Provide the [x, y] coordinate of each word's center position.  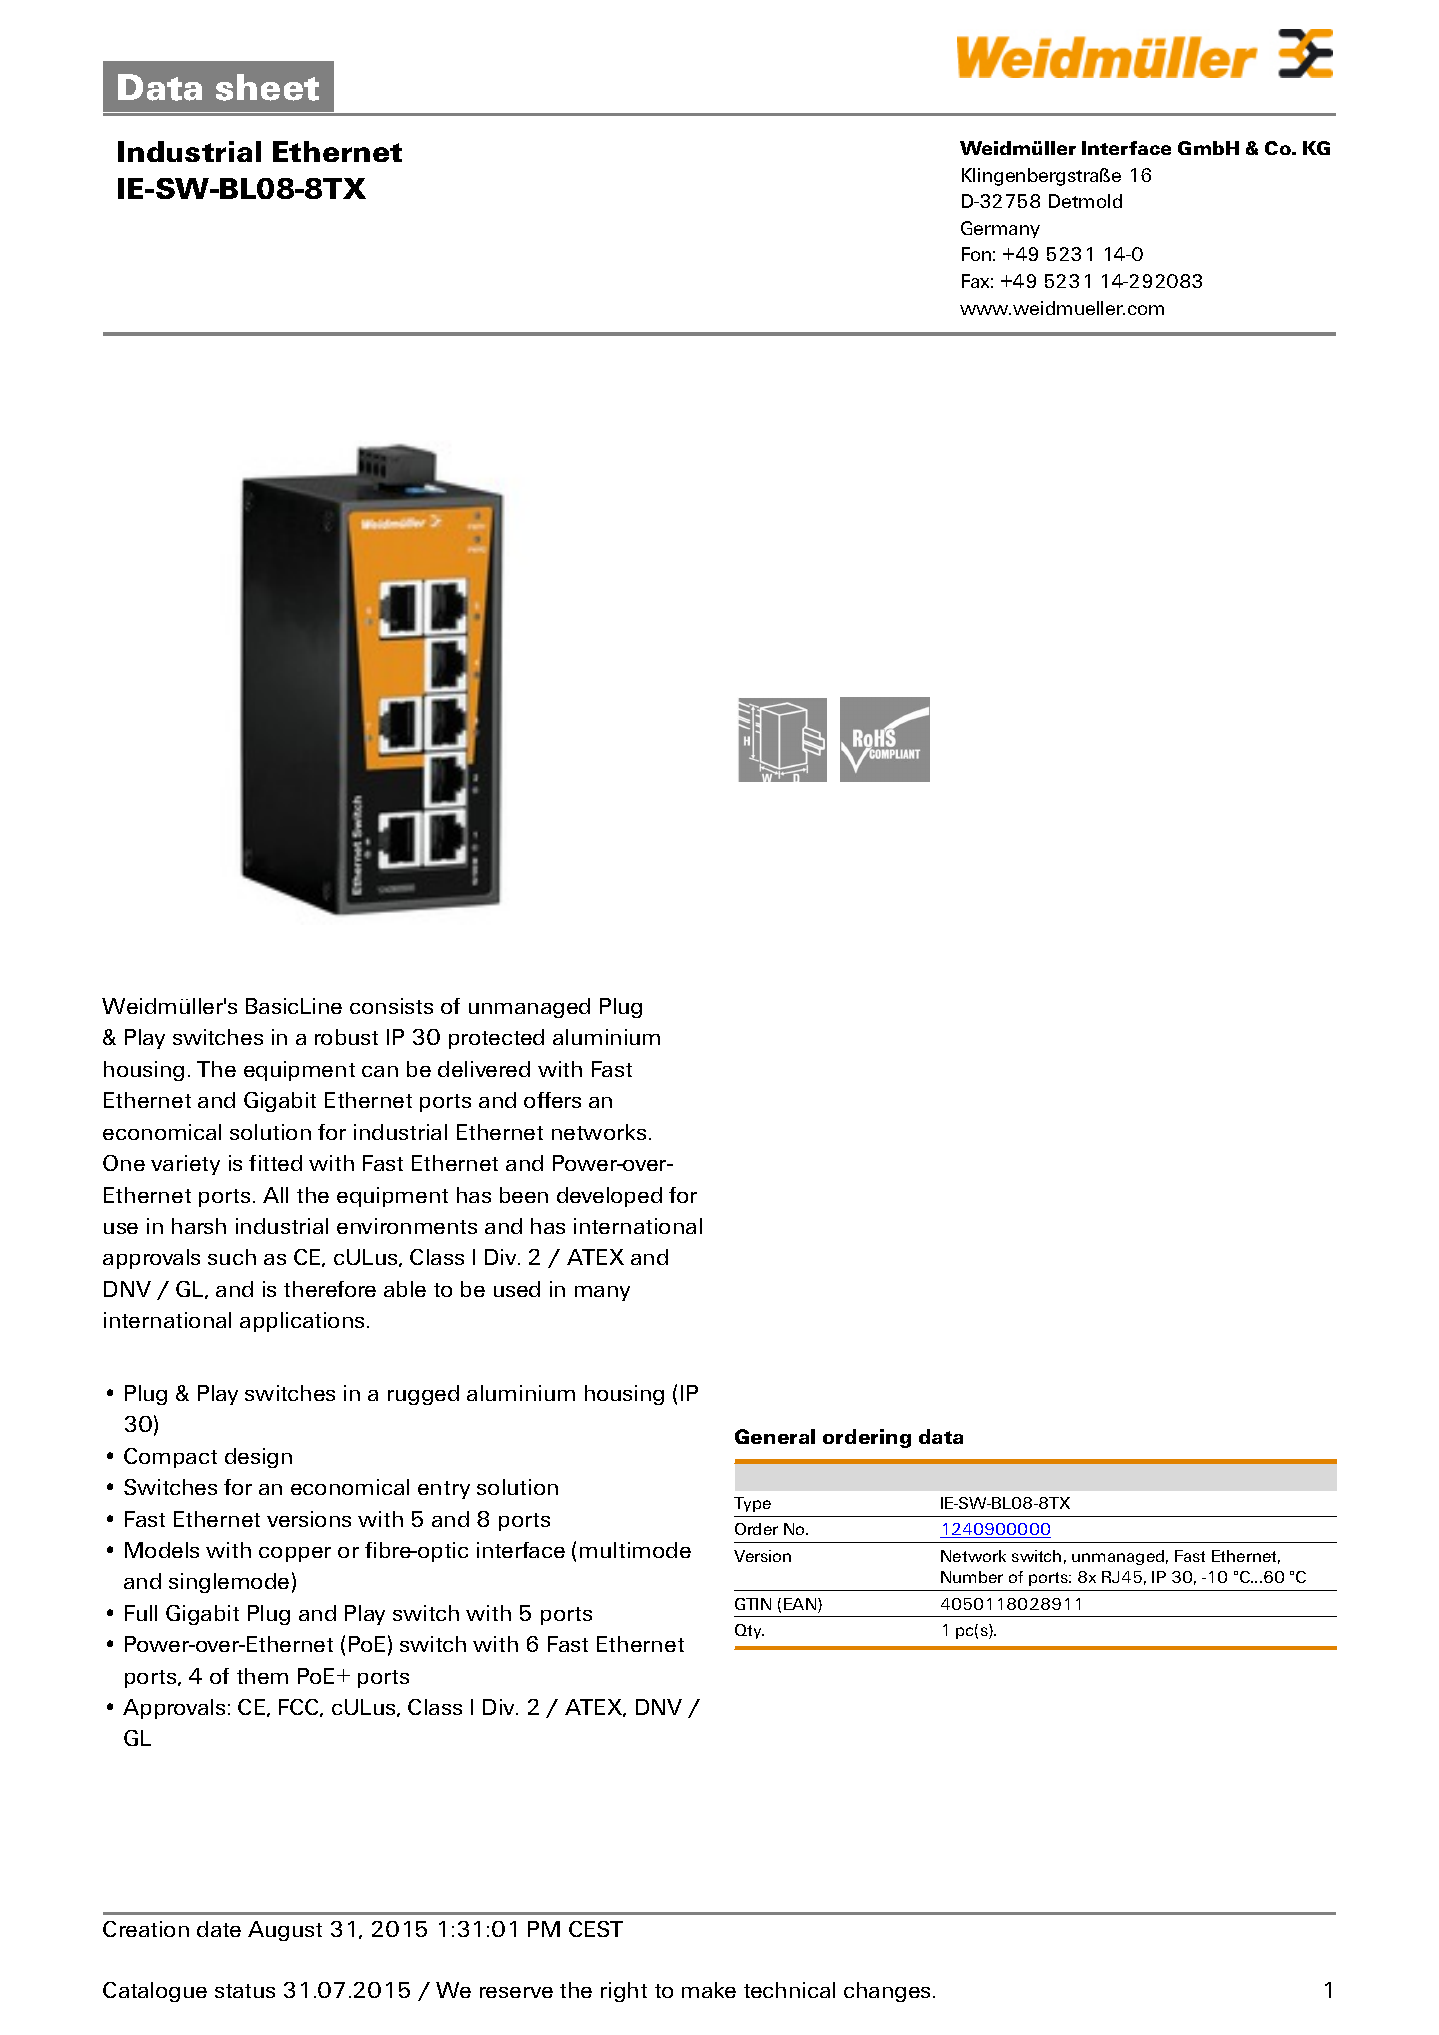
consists [391, 1006]
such [232, 1257]
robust [346, 1037]
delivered [484, 1069]
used [517, 1289]
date [219, 1929]
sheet [267, 87]
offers [552, 1100]
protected [496, 1039]
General [775, 1436]
